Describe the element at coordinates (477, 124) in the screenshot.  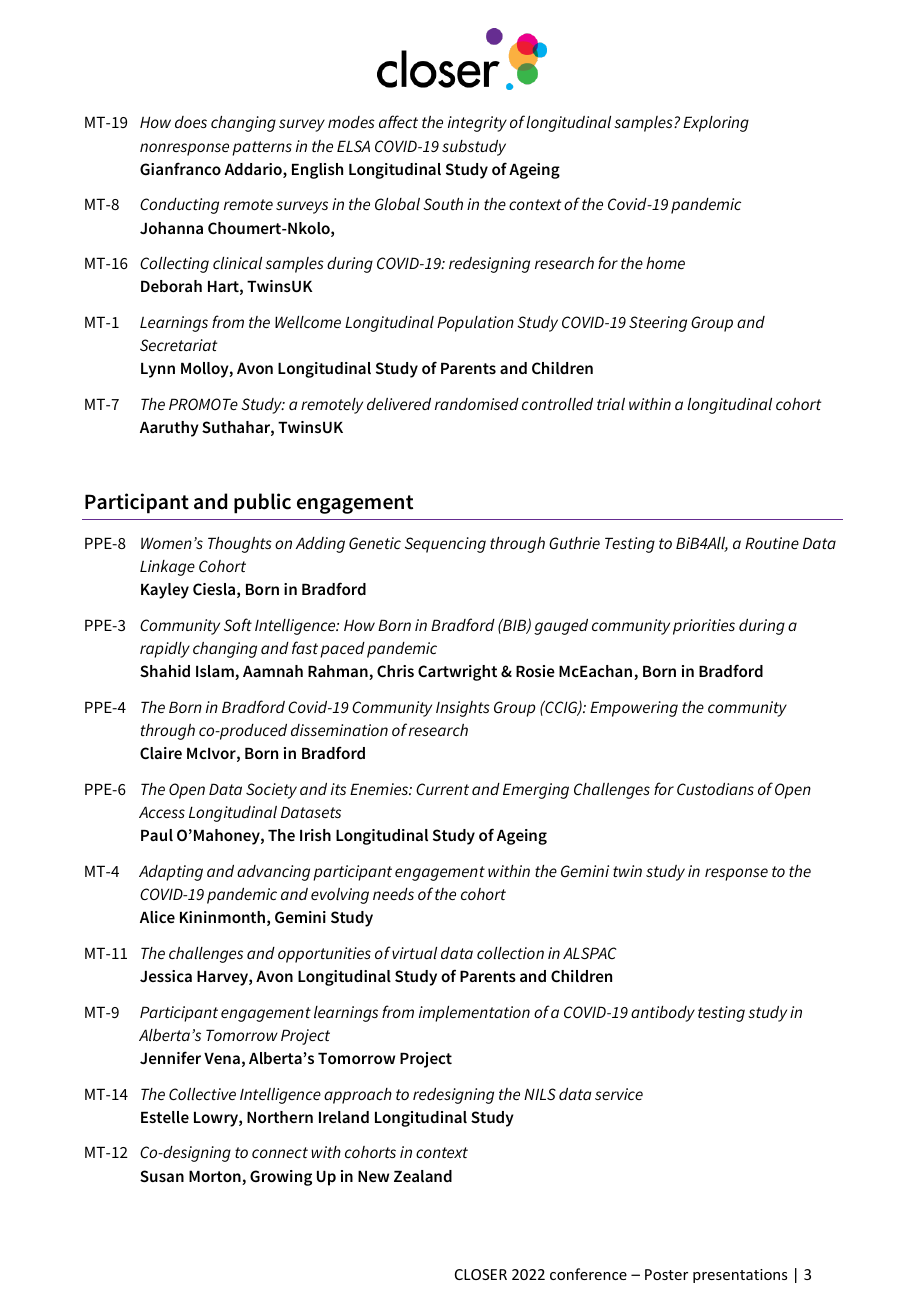
I see `integrity` at that location.
